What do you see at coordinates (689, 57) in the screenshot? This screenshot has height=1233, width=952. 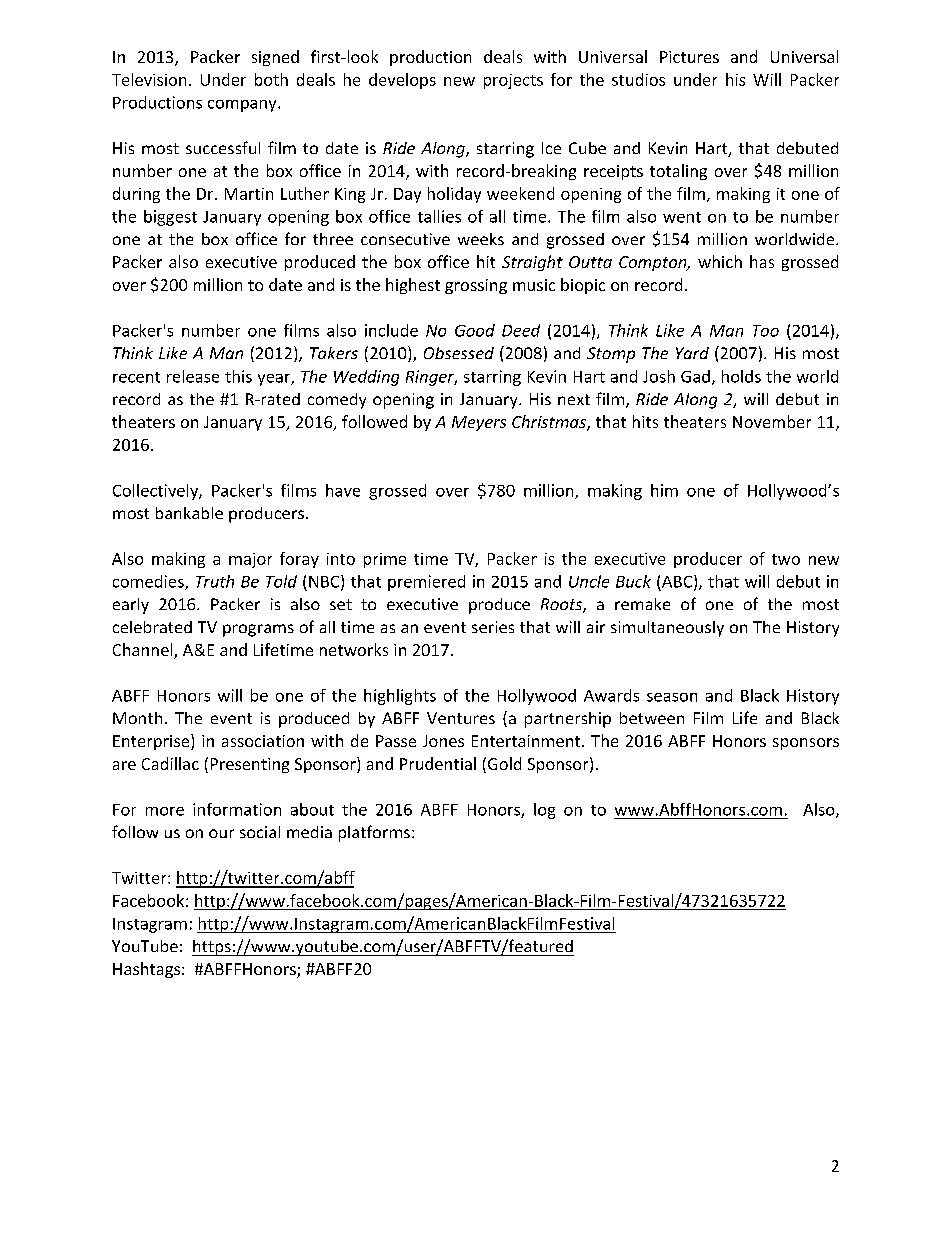 I see `Pictures` at bounding box center [689, 57].
